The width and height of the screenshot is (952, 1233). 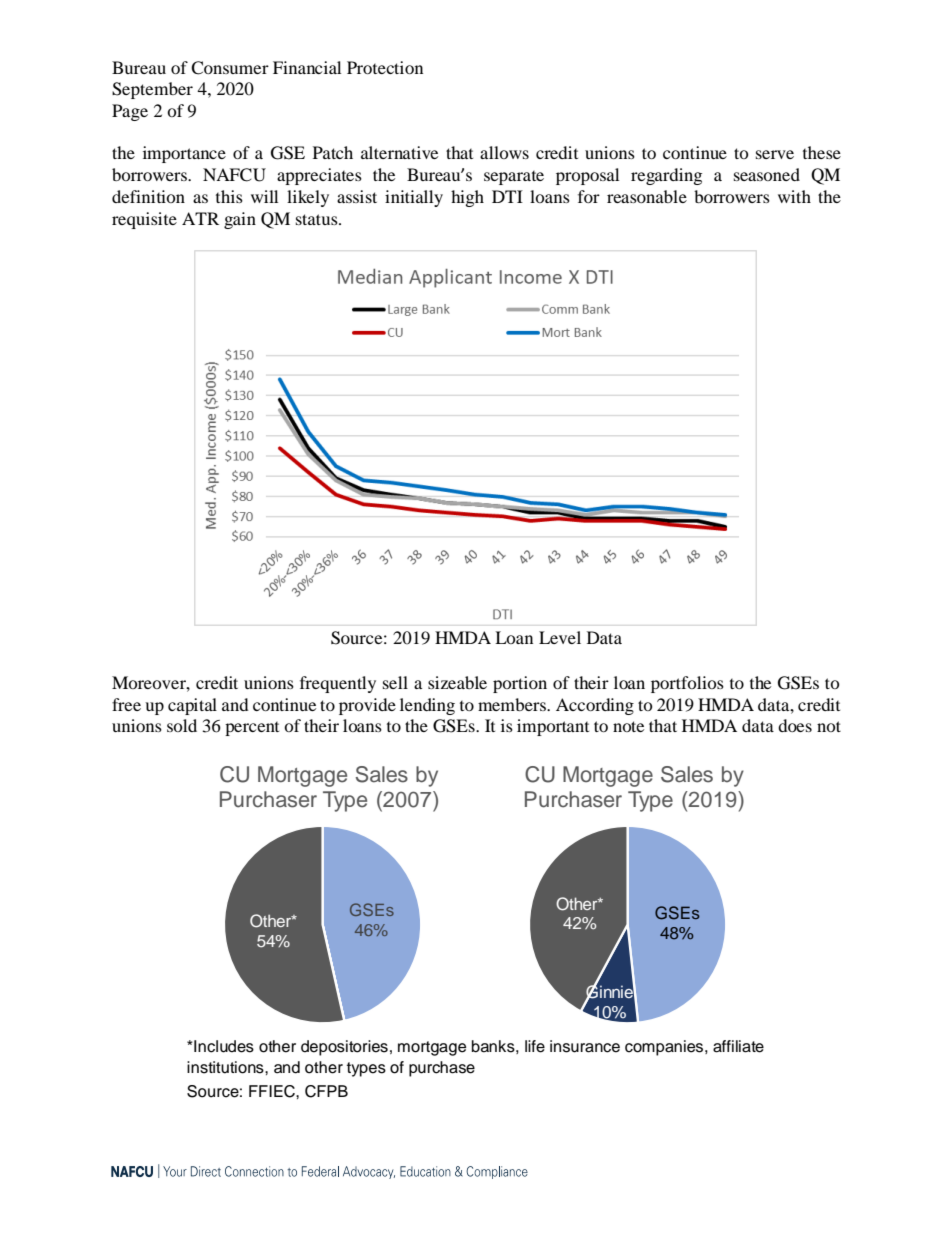 What do you see at coordinates (560, 637) in the screenshot?
I see `Level` at bounding box center [560, 637].
